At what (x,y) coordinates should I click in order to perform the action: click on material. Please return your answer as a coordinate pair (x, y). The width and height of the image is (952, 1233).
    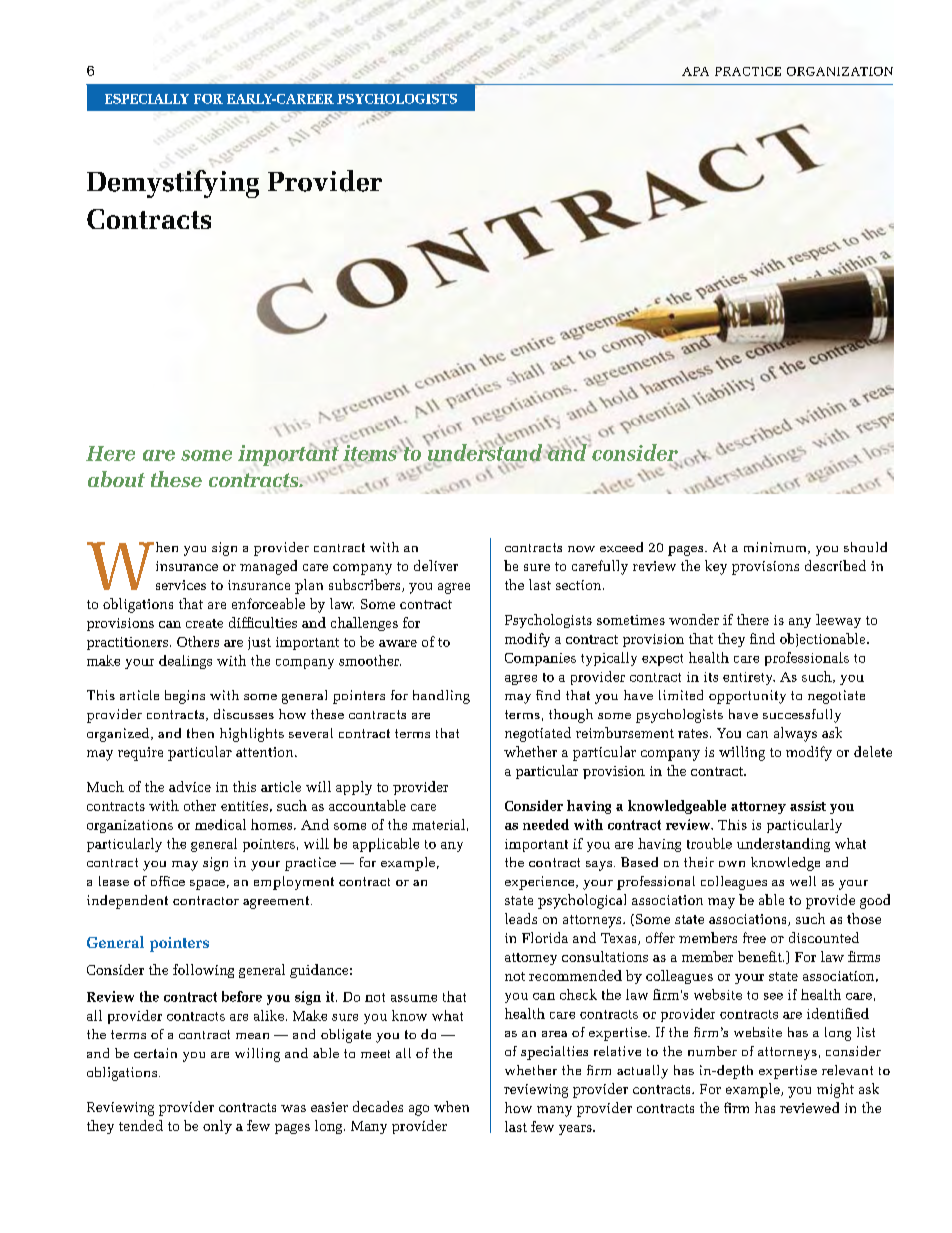
    Looking at the image, I should click on (438, 824).
